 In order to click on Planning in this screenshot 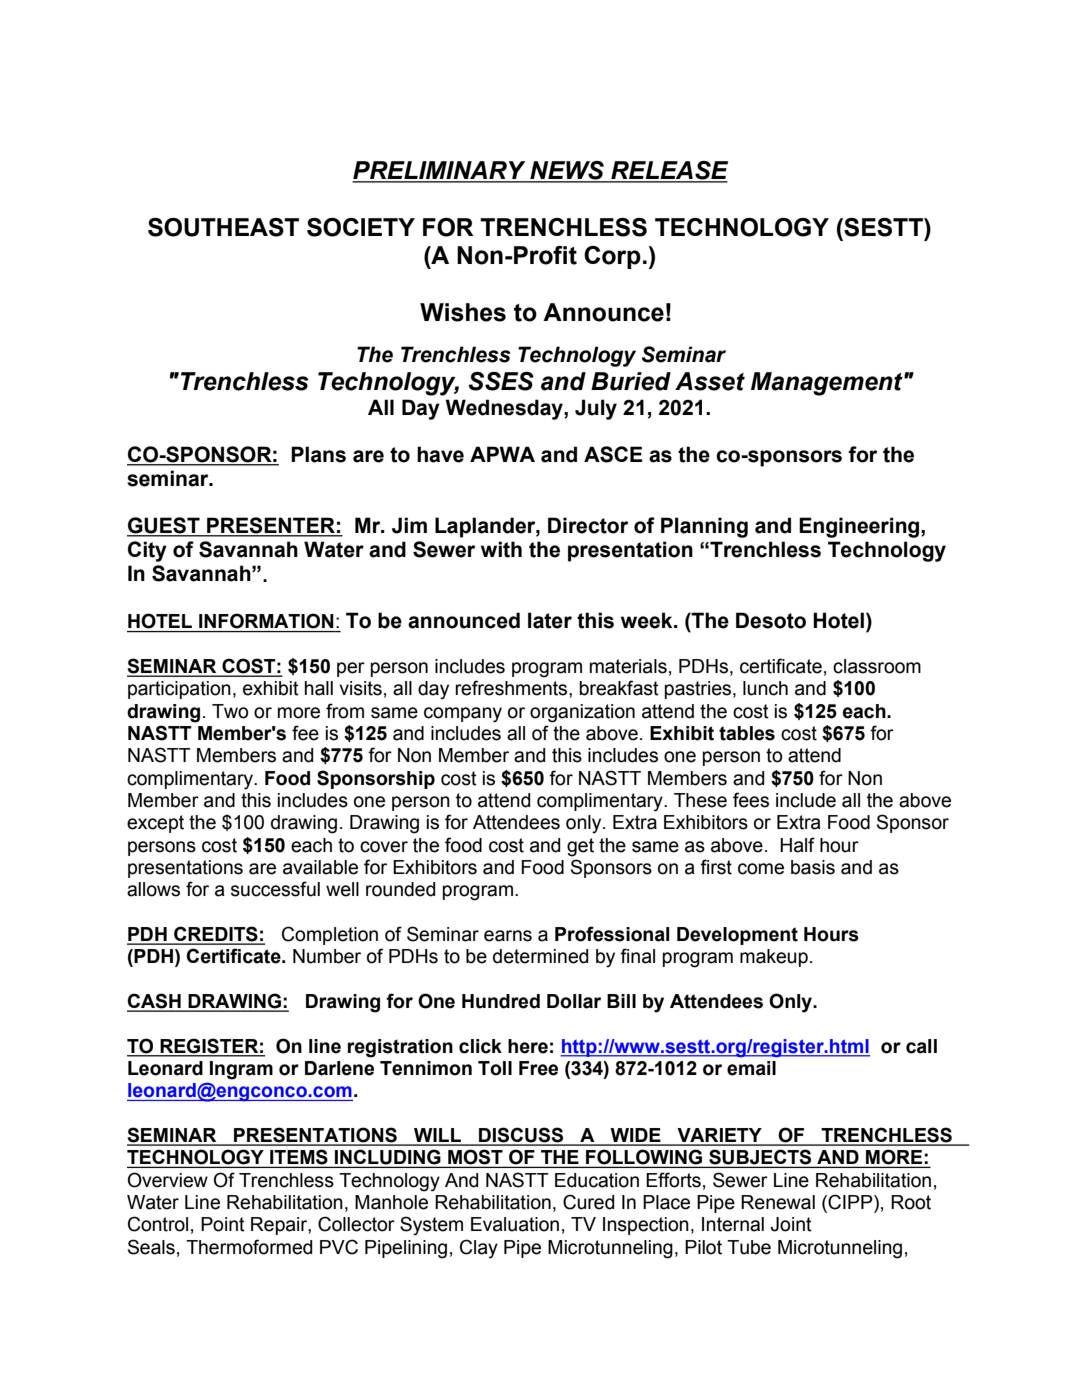, I will do `click(704, 527)`.
